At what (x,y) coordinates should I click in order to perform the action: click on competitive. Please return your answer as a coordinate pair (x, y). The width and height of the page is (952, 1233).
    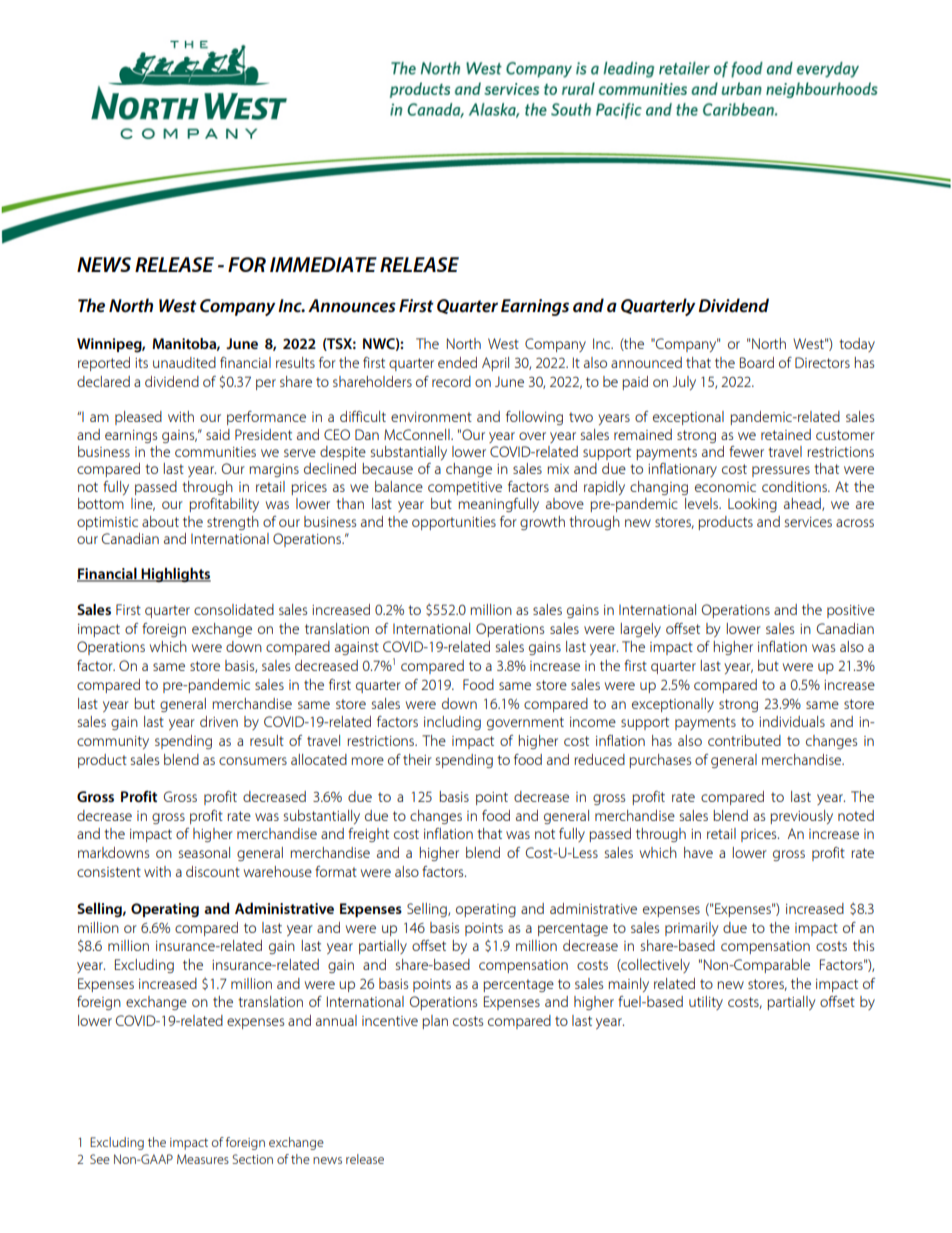
    Looking at the image, I should click on (465, 488).
